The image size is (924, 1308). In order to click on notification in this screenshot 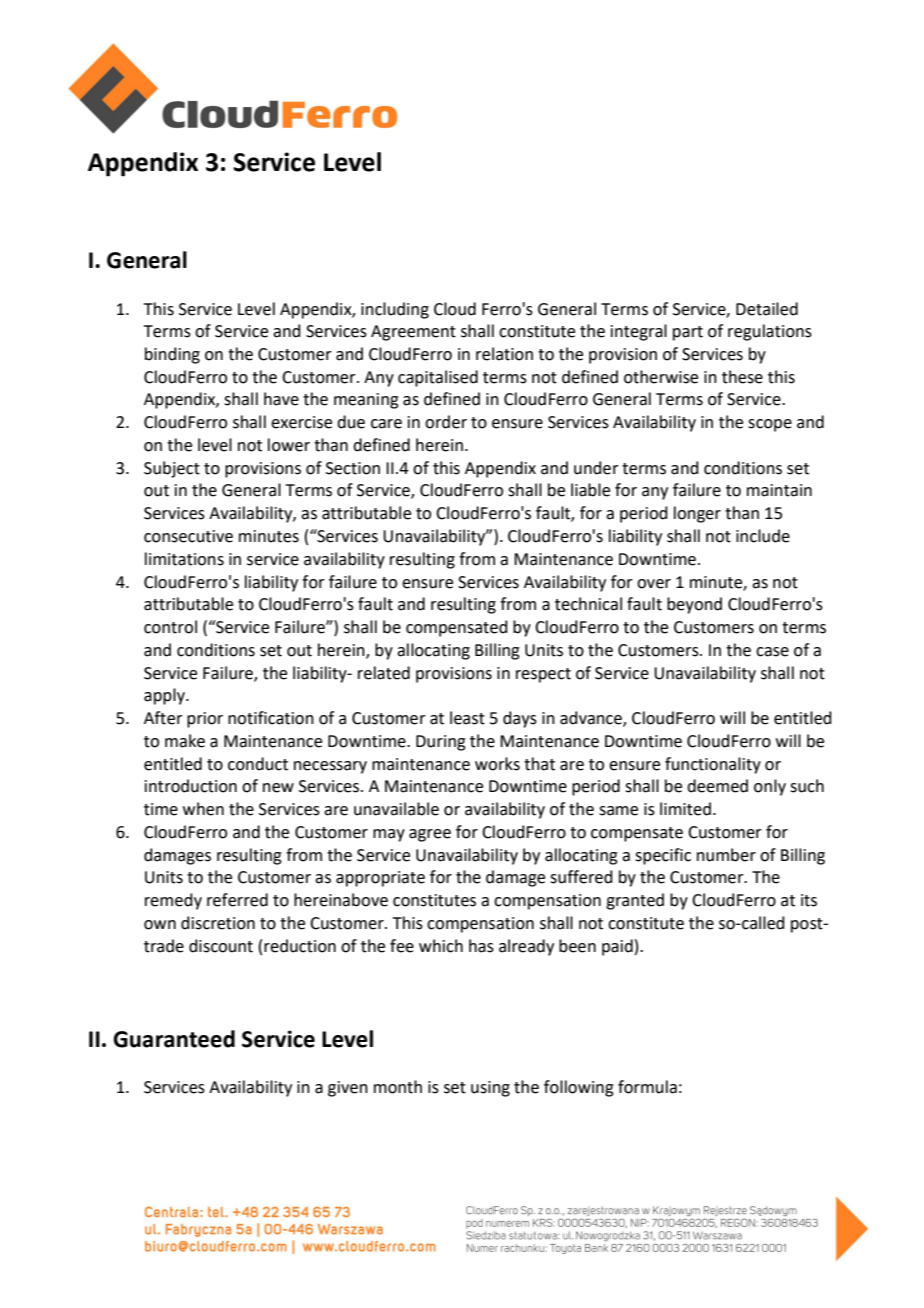, I will do `click(271, 718)`.
